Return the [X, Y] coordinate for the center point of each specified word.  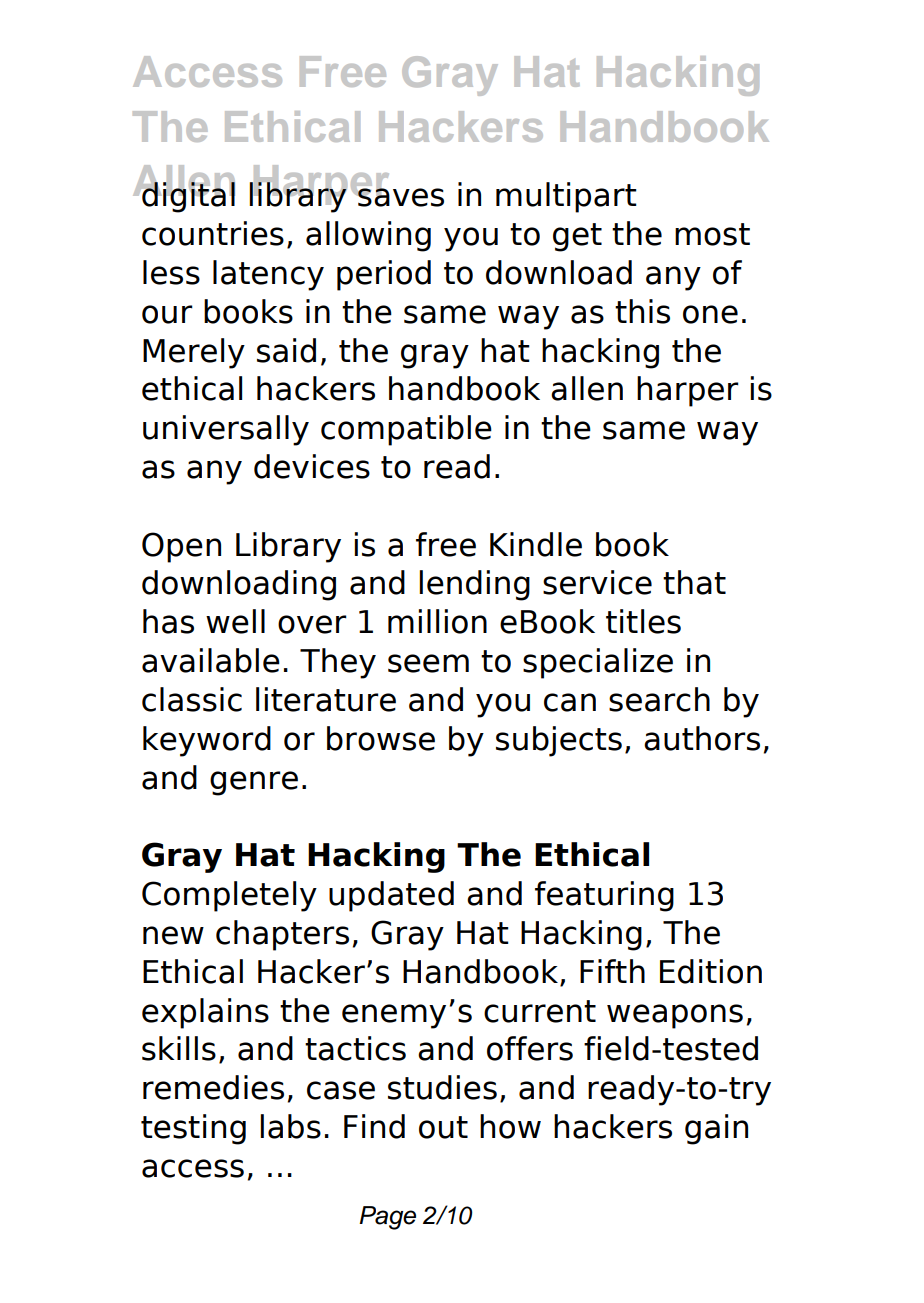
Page [387, 1218]
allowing [368, 236]
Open [181, 547]
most [712, 234]
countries [213, 233]
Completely [229, 896]
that [694, 582]
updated [391, 896]
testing [193, 1129]
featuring [604, 896]
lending [474, 585]
